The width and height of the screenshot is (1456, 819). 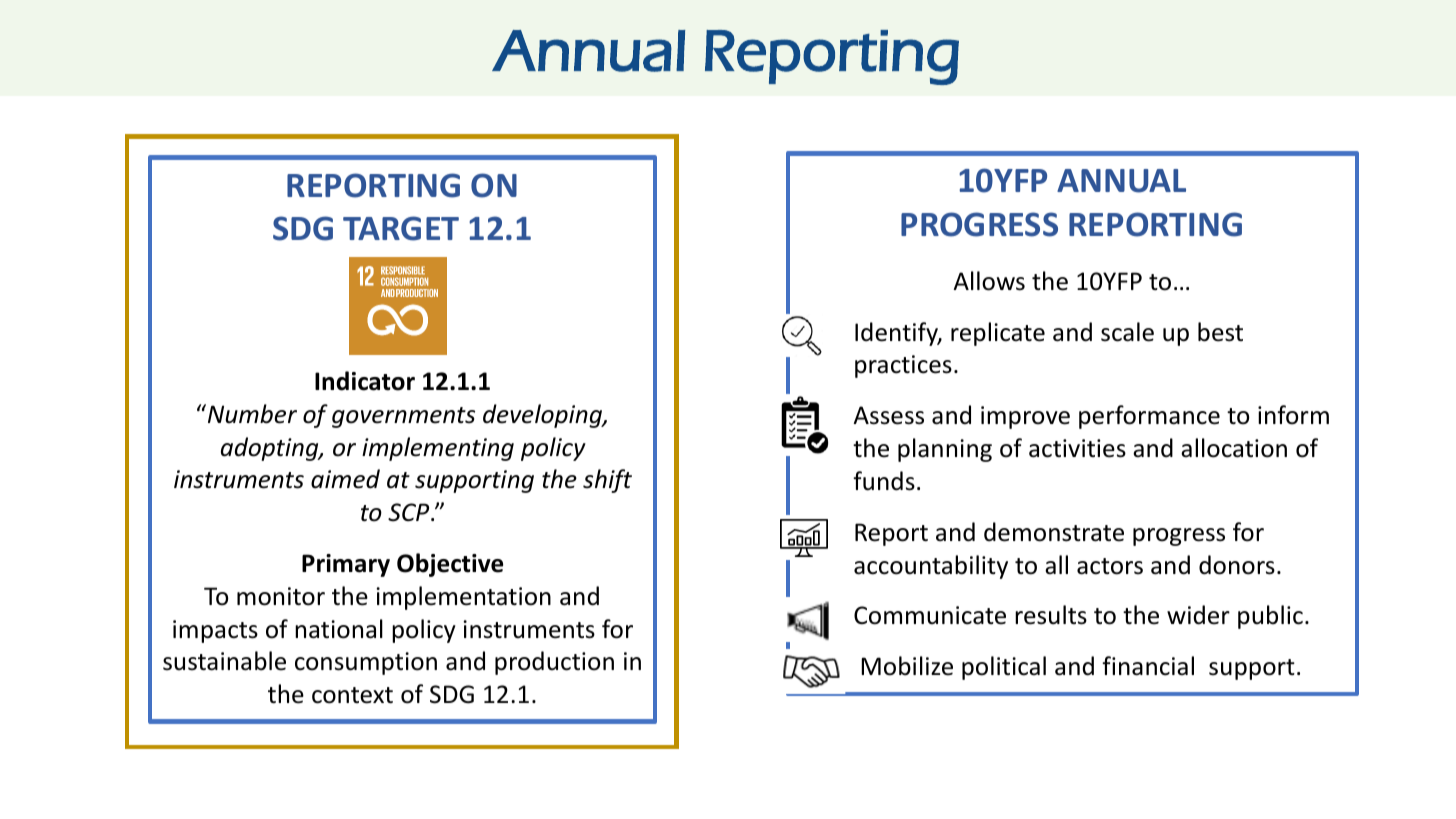 I want to click on aimed, so click(x=345, y=479).
